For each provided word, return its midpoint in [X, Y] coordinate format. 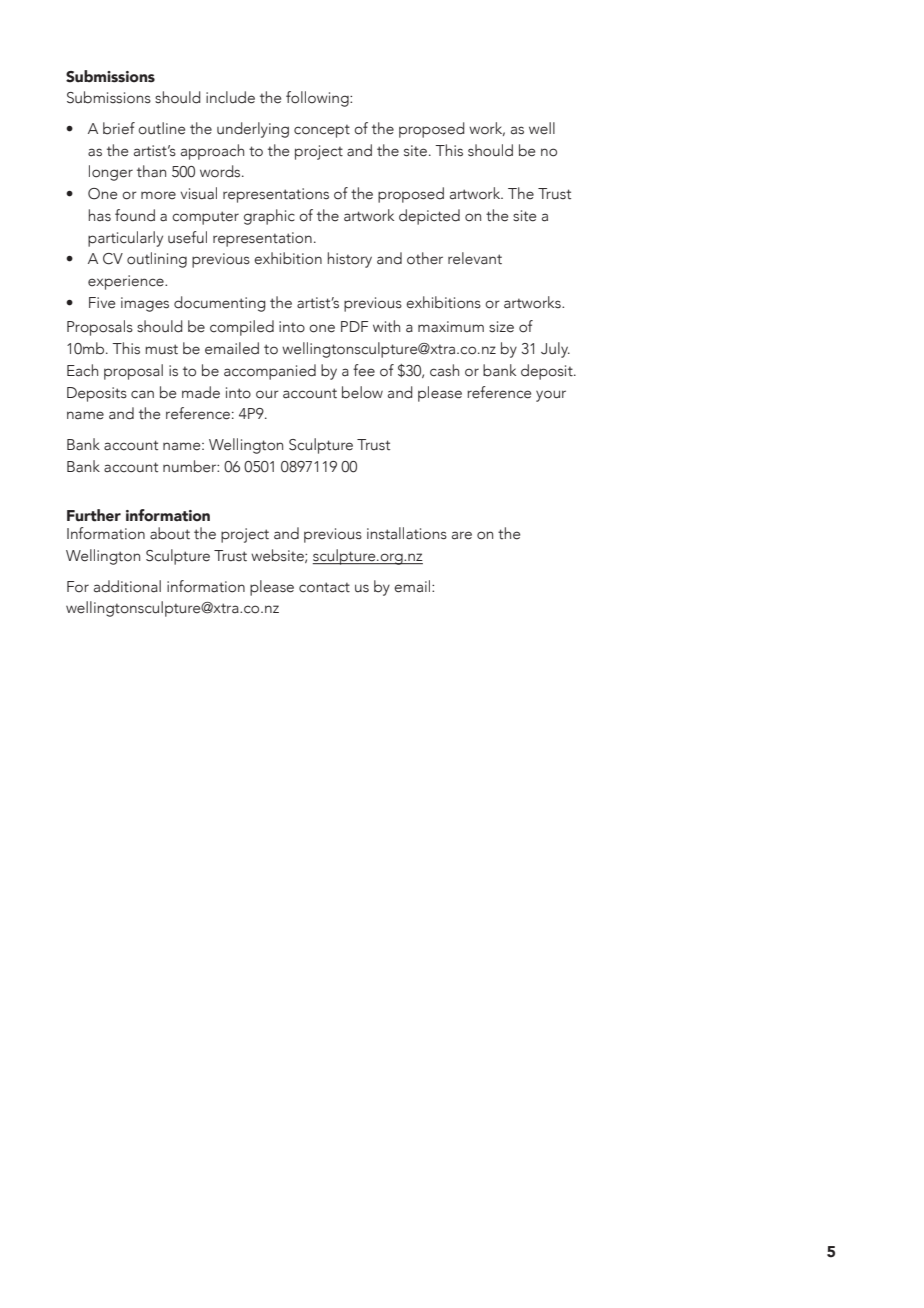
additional [127, 586]
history [350, 260]
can [142, 394]
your [551, 396]
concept [322, 131]
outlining [157, 260]
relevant [475, 258]
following [318, 99]
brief [119, 128]
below [362, 392]
